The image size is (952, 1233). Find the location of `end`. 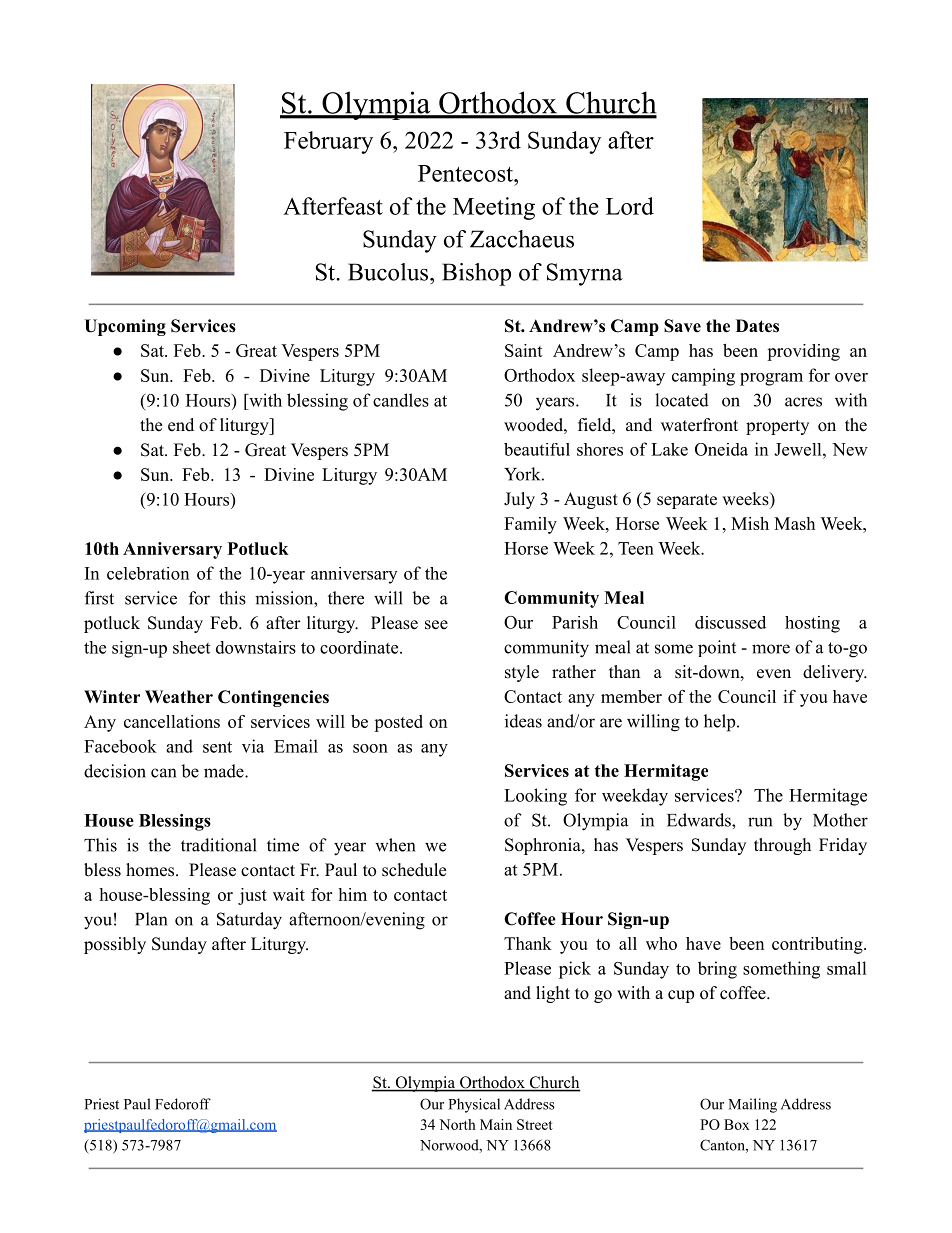

end is located at coordinates (181, 425).
